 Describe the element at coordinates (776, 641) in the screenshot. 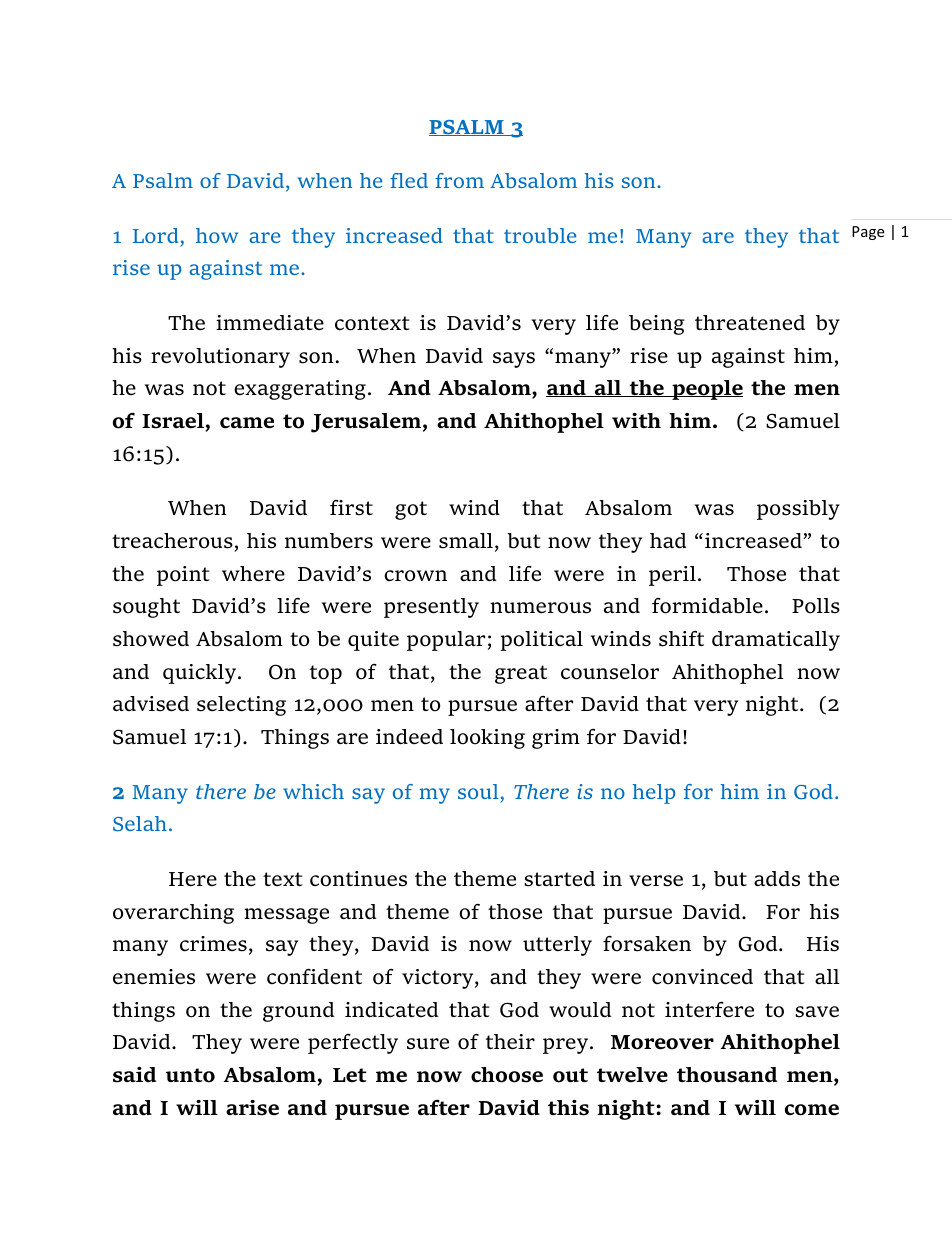

I see `dramatically` at that location.
